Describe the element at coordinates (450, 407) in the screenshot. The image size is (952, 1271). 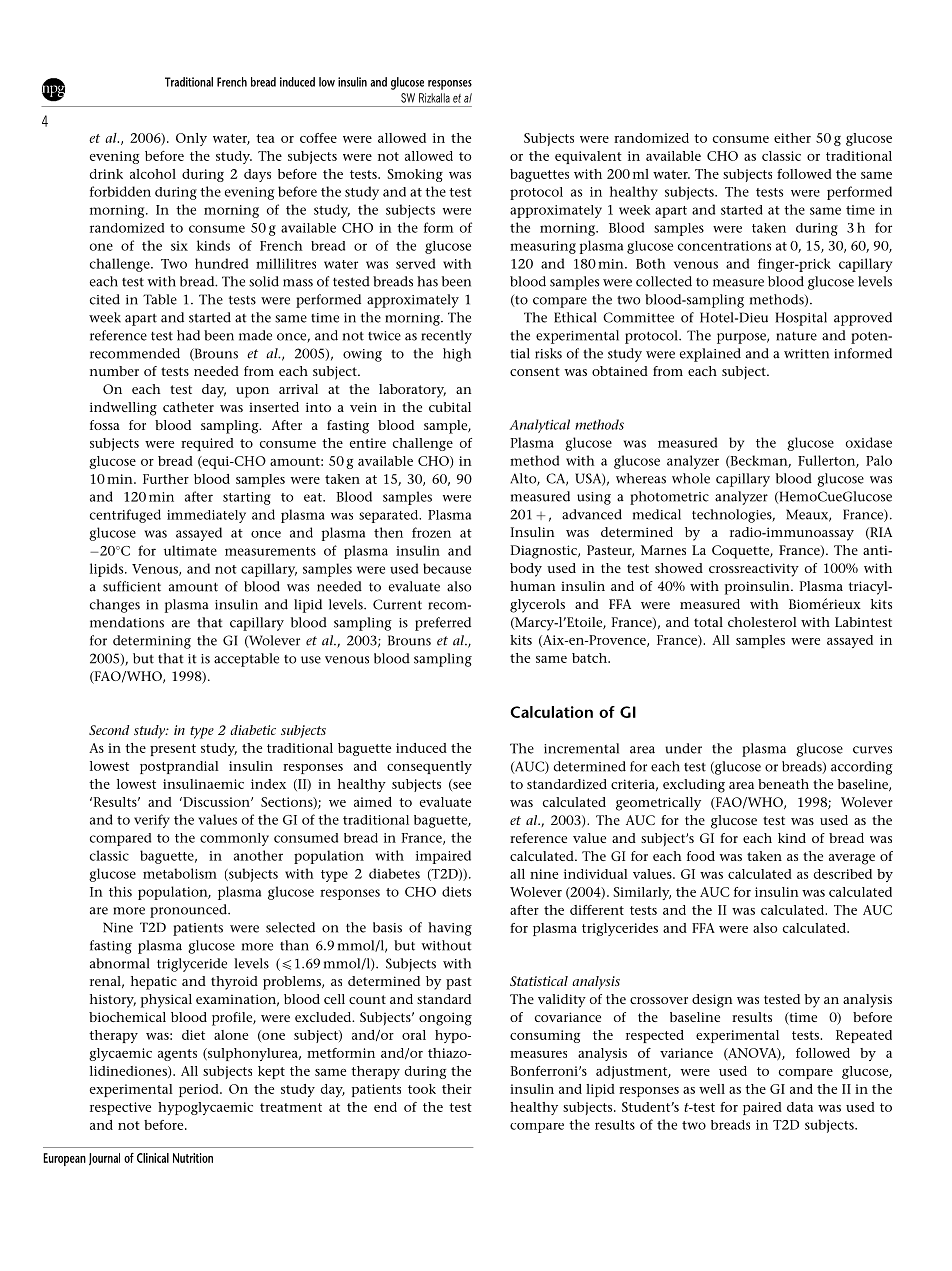
I see `cubital` at that location.
